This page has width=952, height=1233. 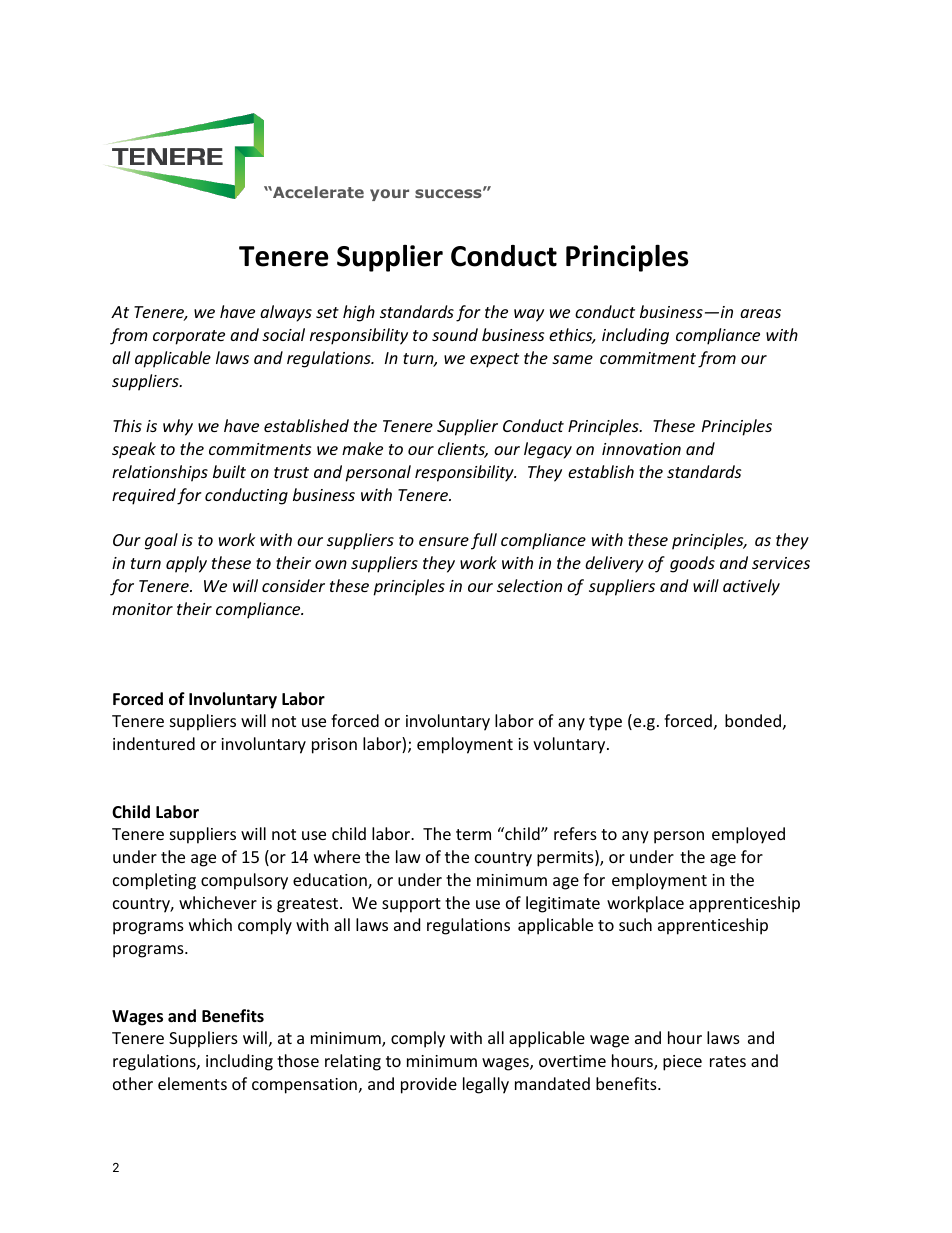 What do you see at coordinates (444, 541) in the page?
I see `ensure` at bounding box center [444, 541].
